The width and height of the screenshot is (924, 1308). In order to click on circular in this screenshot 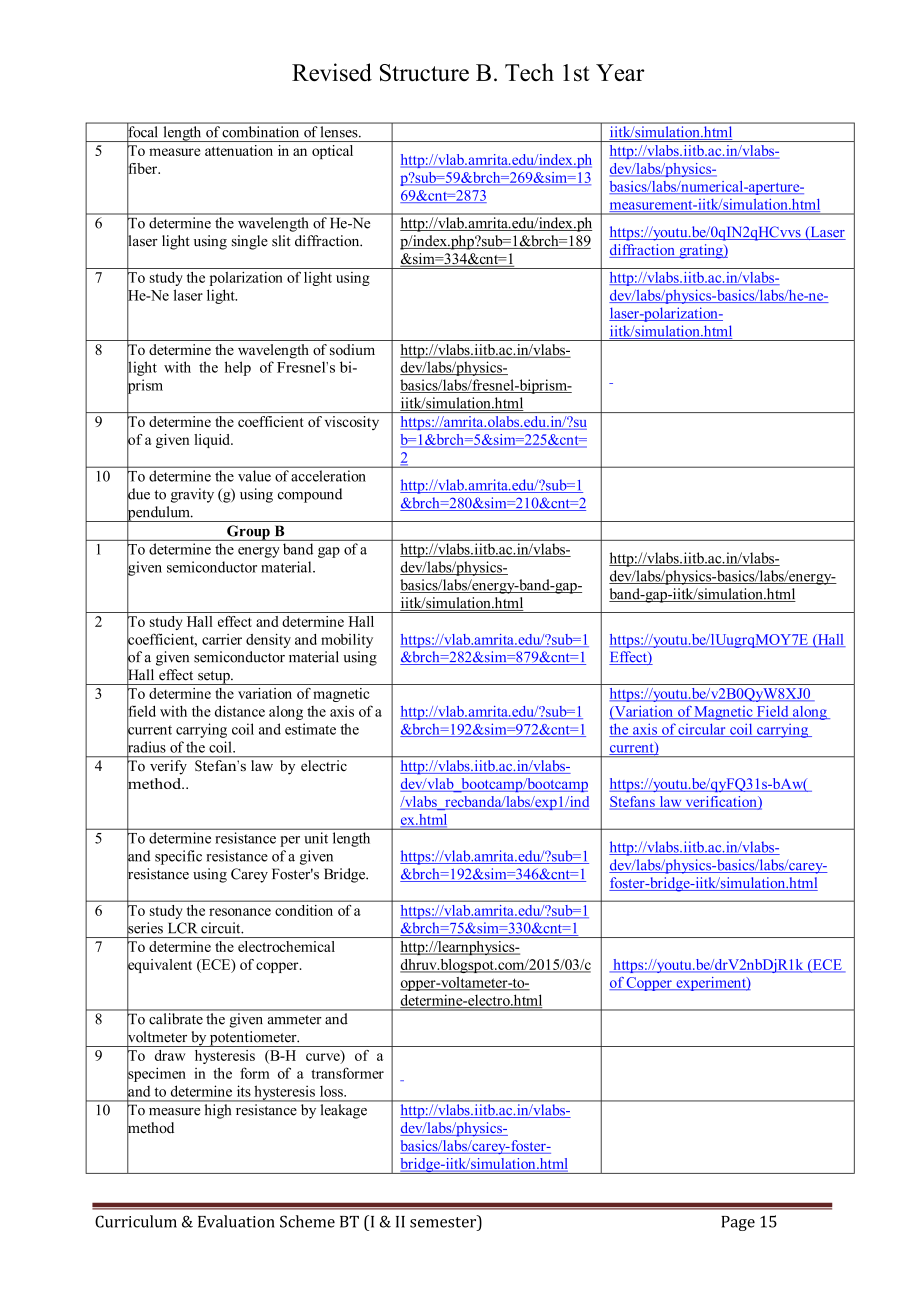, I will do `click(702, 730)`.
